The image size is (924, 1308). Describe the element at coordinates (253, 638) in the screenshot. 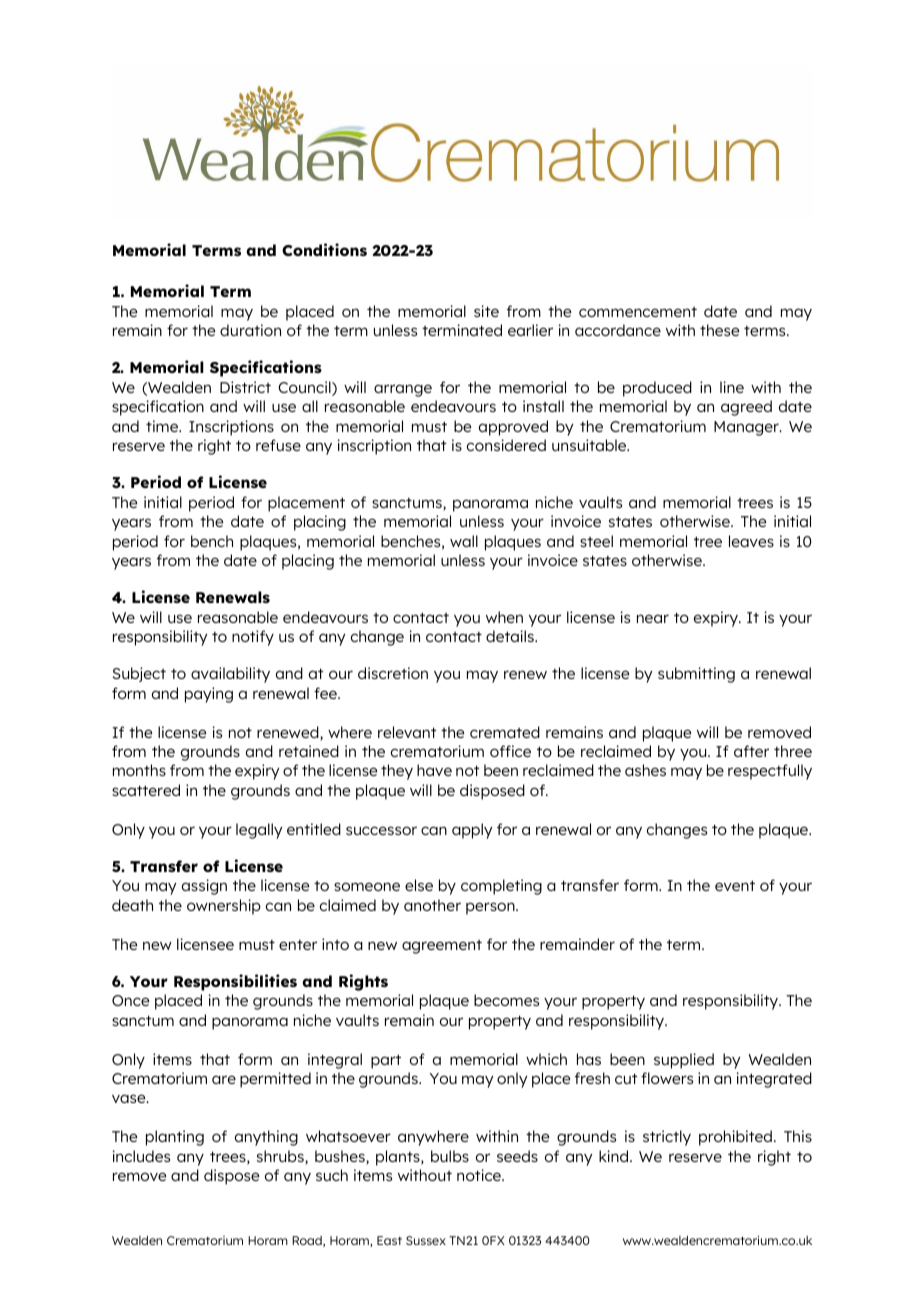

I see `notify` at that location.
